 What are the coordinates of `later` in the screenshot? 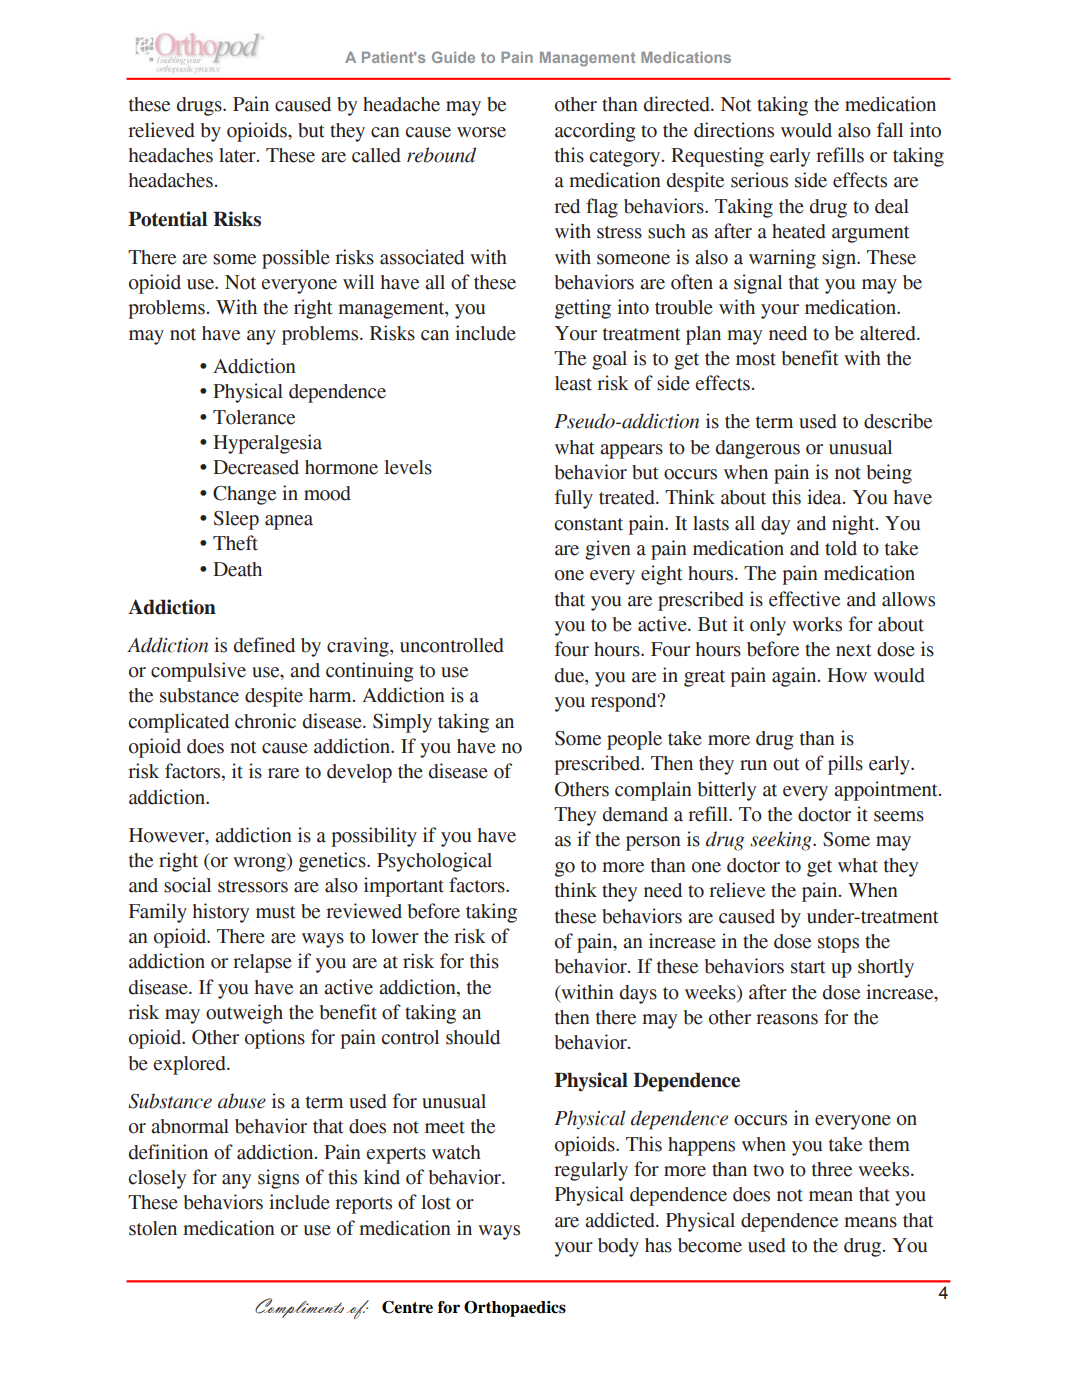 It's located at (238, 155).
